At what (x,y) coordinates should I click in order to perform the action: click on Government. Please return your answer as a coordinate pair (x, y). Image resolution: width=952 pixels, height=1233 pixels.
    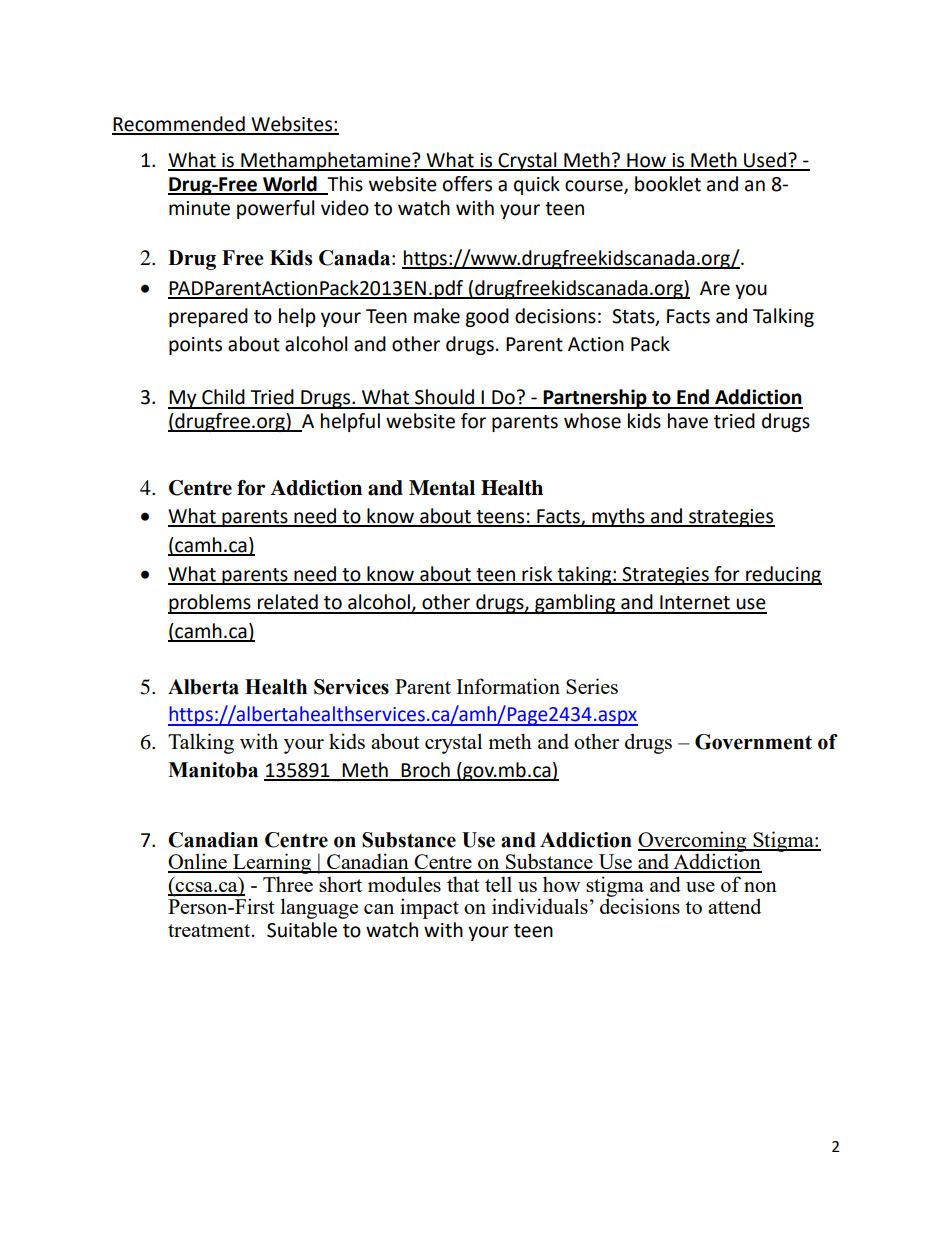
    Looking at the image, I should click on (753, 742).
